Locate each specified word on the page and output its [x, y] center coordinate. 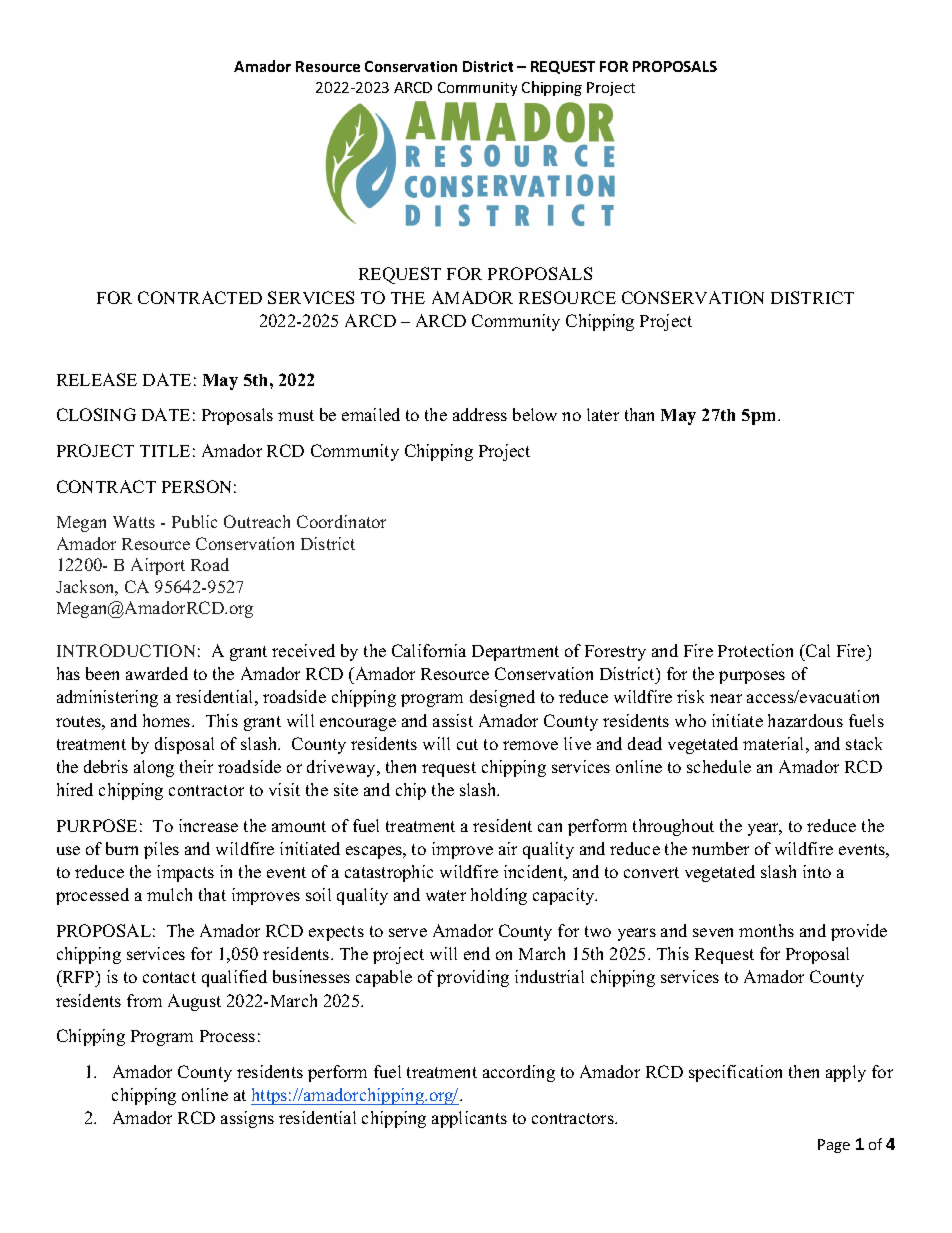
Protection [755, 650]
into [817, 871]
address [480, 414]
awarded [157, 673]
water [446, 895]
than [639, 414]
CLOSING [96, 414]
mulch [169, 894]
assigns [247, 1119]
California [429, 650]
